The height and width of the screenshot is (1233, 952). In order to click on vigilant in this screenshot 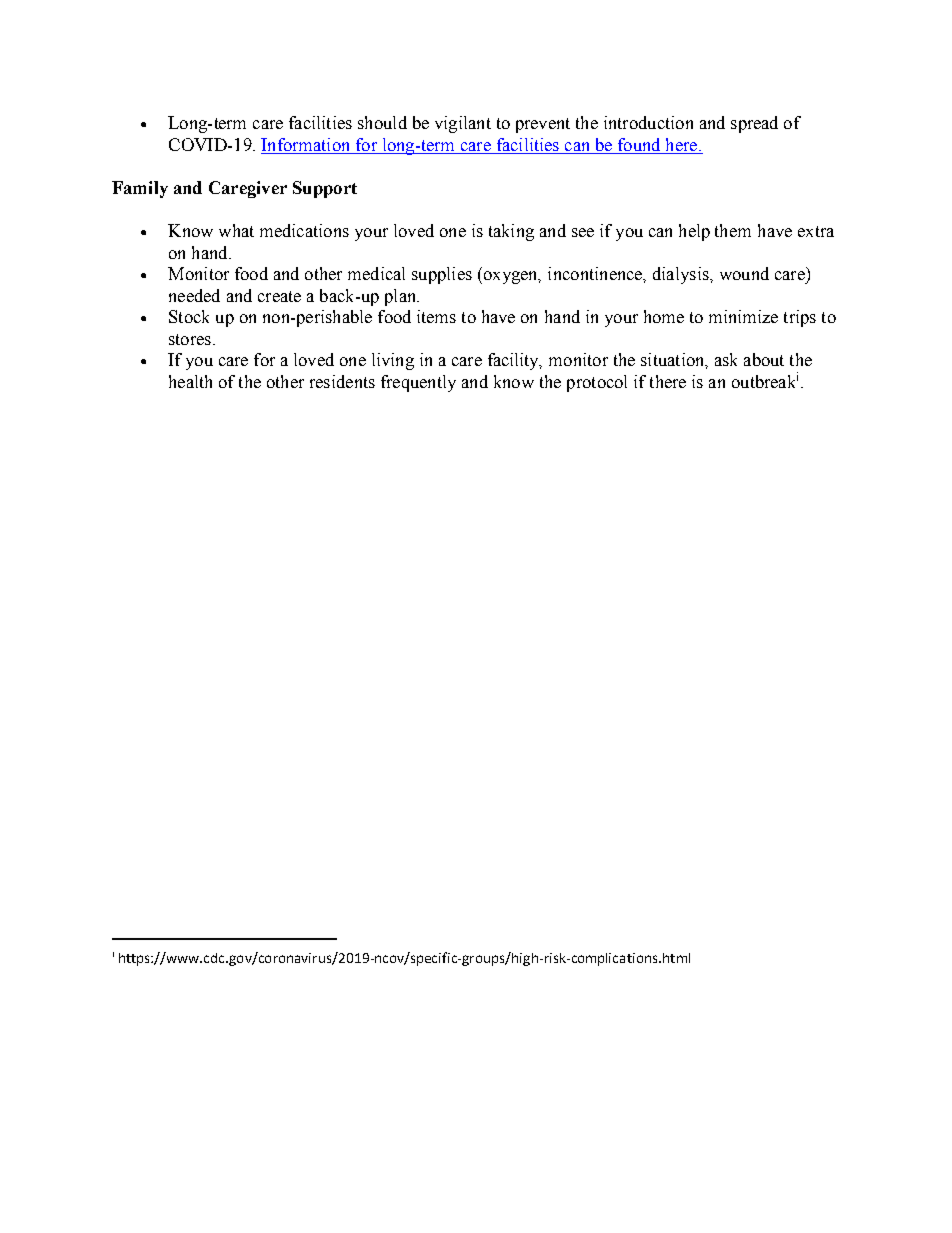, I will do `click(463, 124)`.
